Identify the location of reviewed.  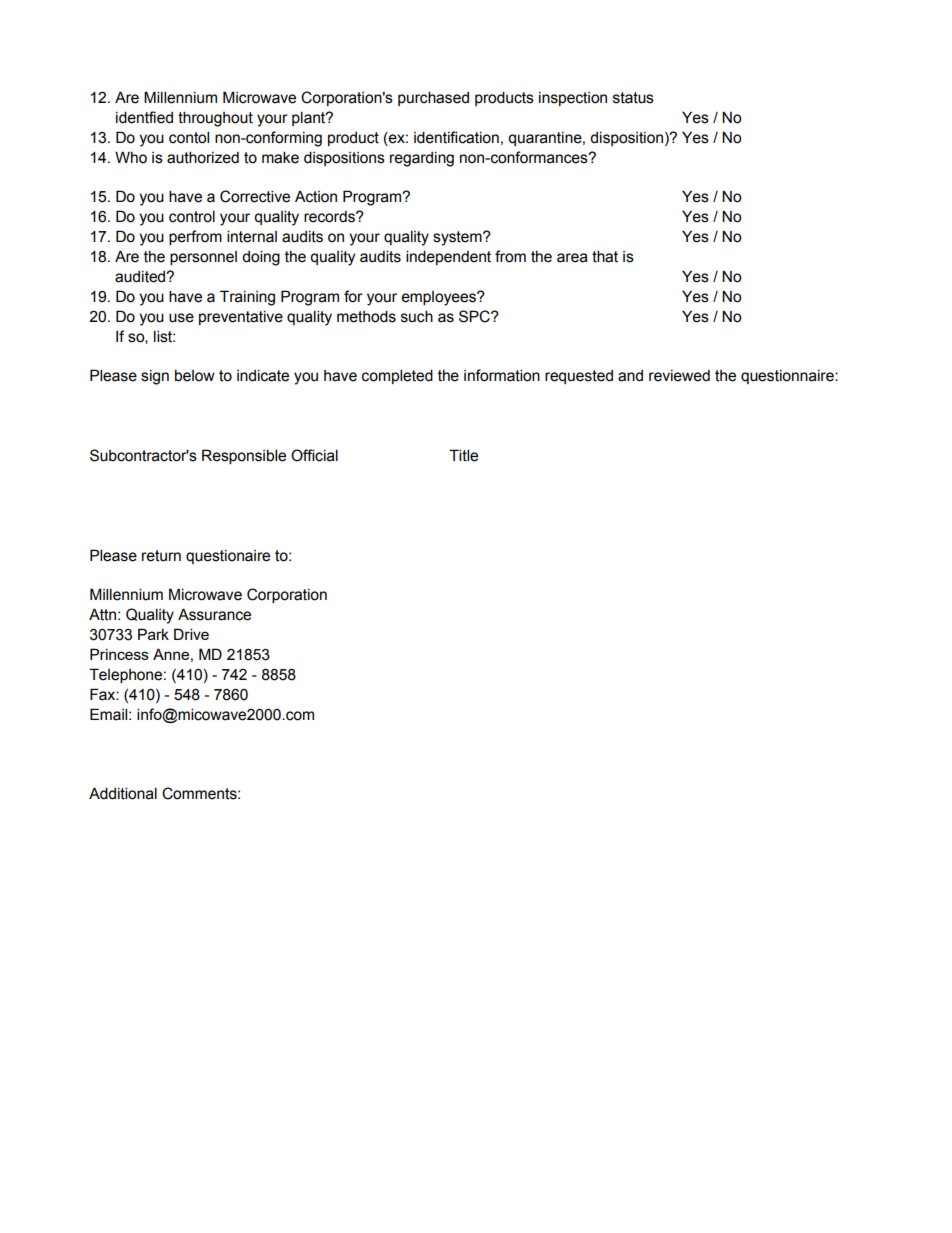
(679, 376).
